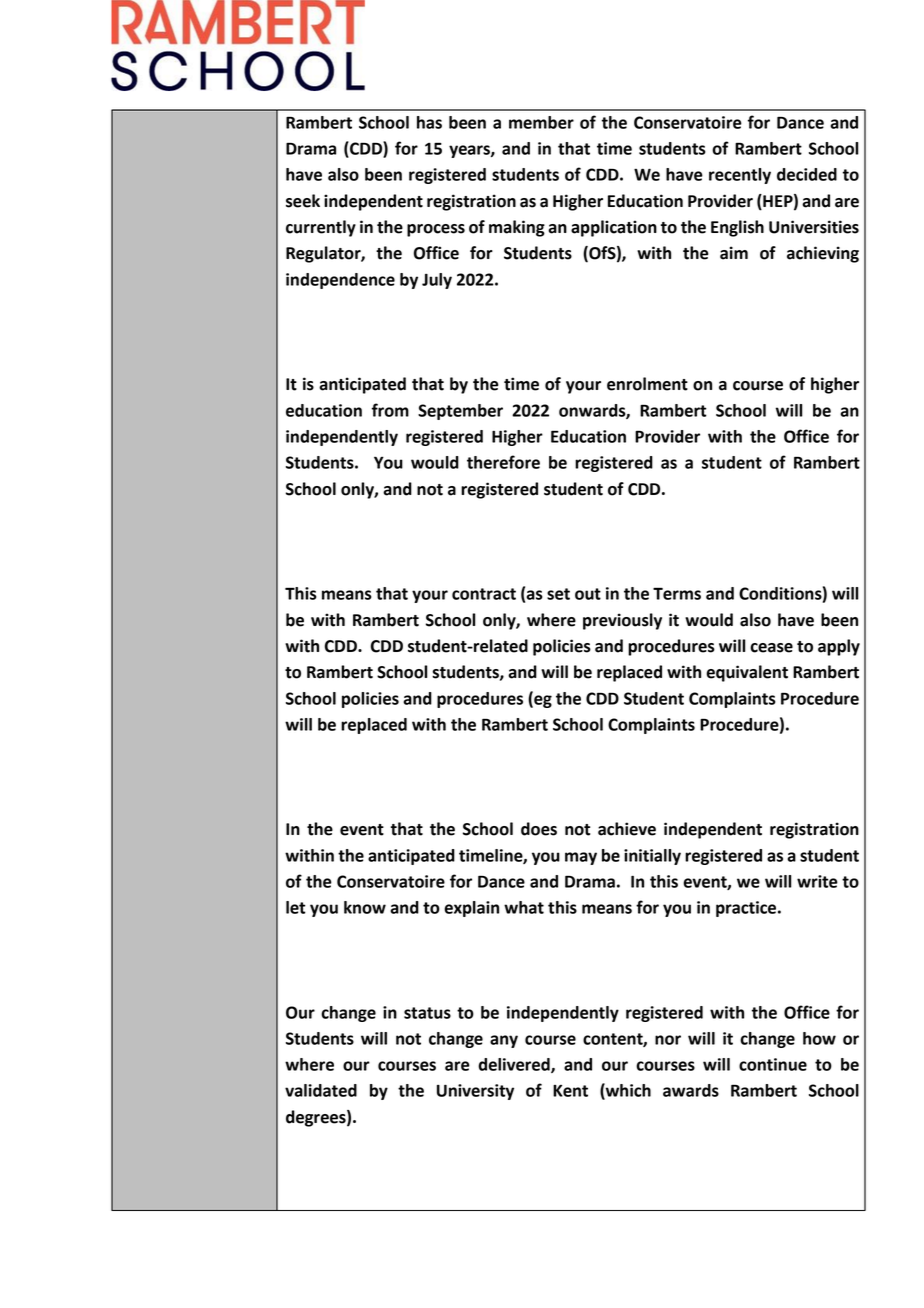 Image resolution: width=924 pixels, height=1308 pixels. Describe the element at coordinates (429, 122) in the page. I see `has` at that location.
